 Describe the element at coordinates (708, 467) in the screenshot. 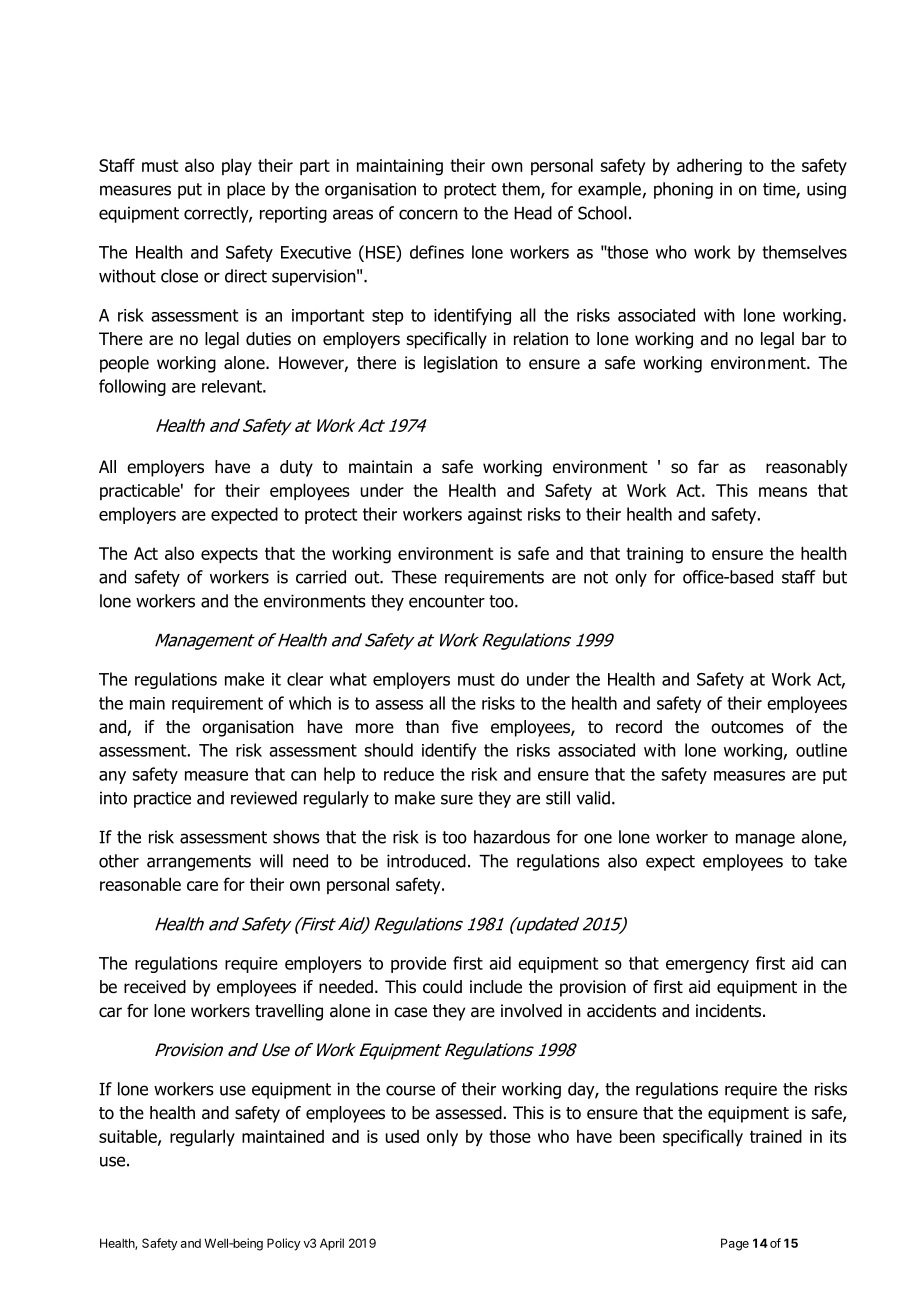

I see `far` at that location.
